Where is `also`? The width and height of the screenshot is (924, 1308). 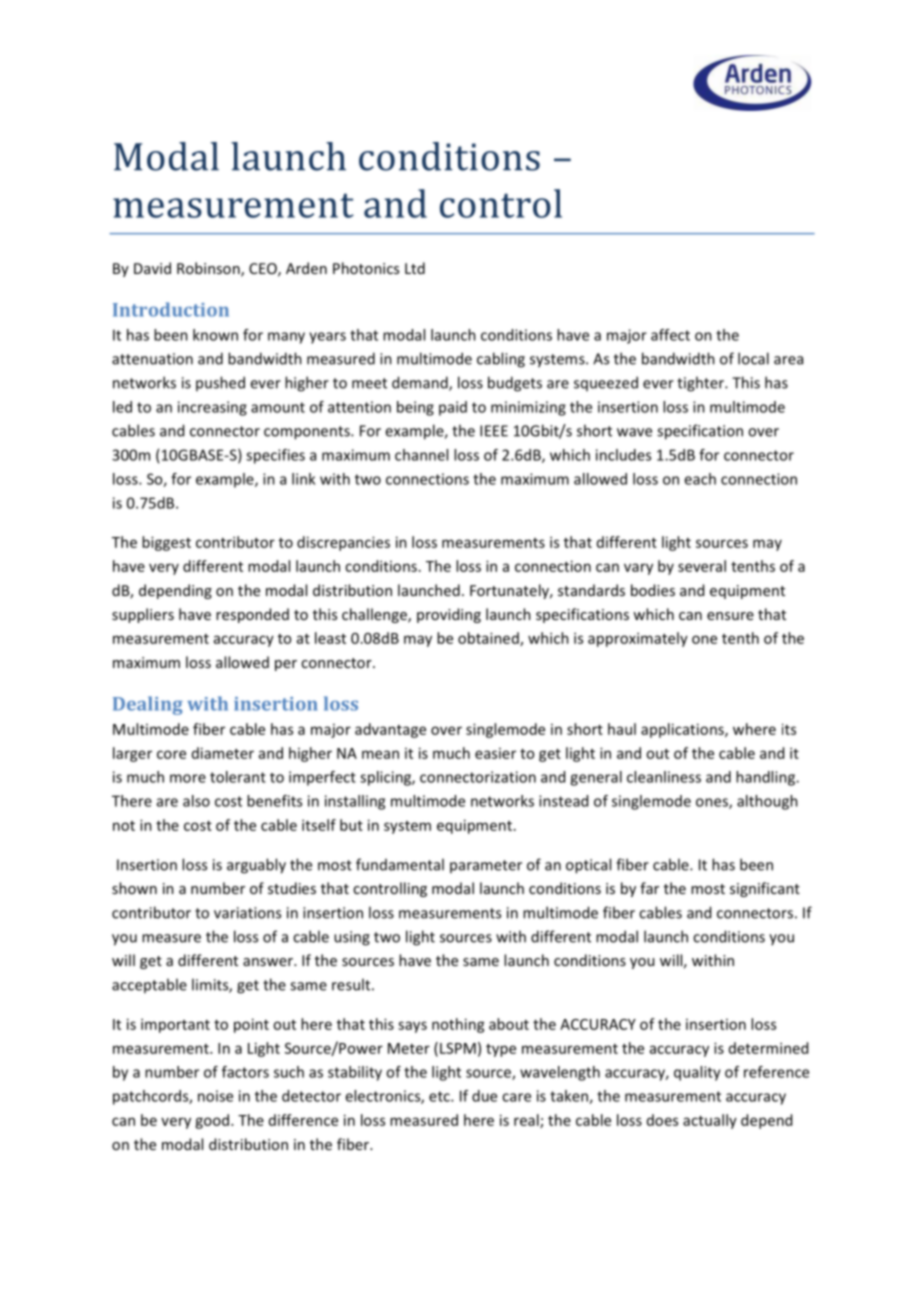 also is located at coordinates (196, 801).
